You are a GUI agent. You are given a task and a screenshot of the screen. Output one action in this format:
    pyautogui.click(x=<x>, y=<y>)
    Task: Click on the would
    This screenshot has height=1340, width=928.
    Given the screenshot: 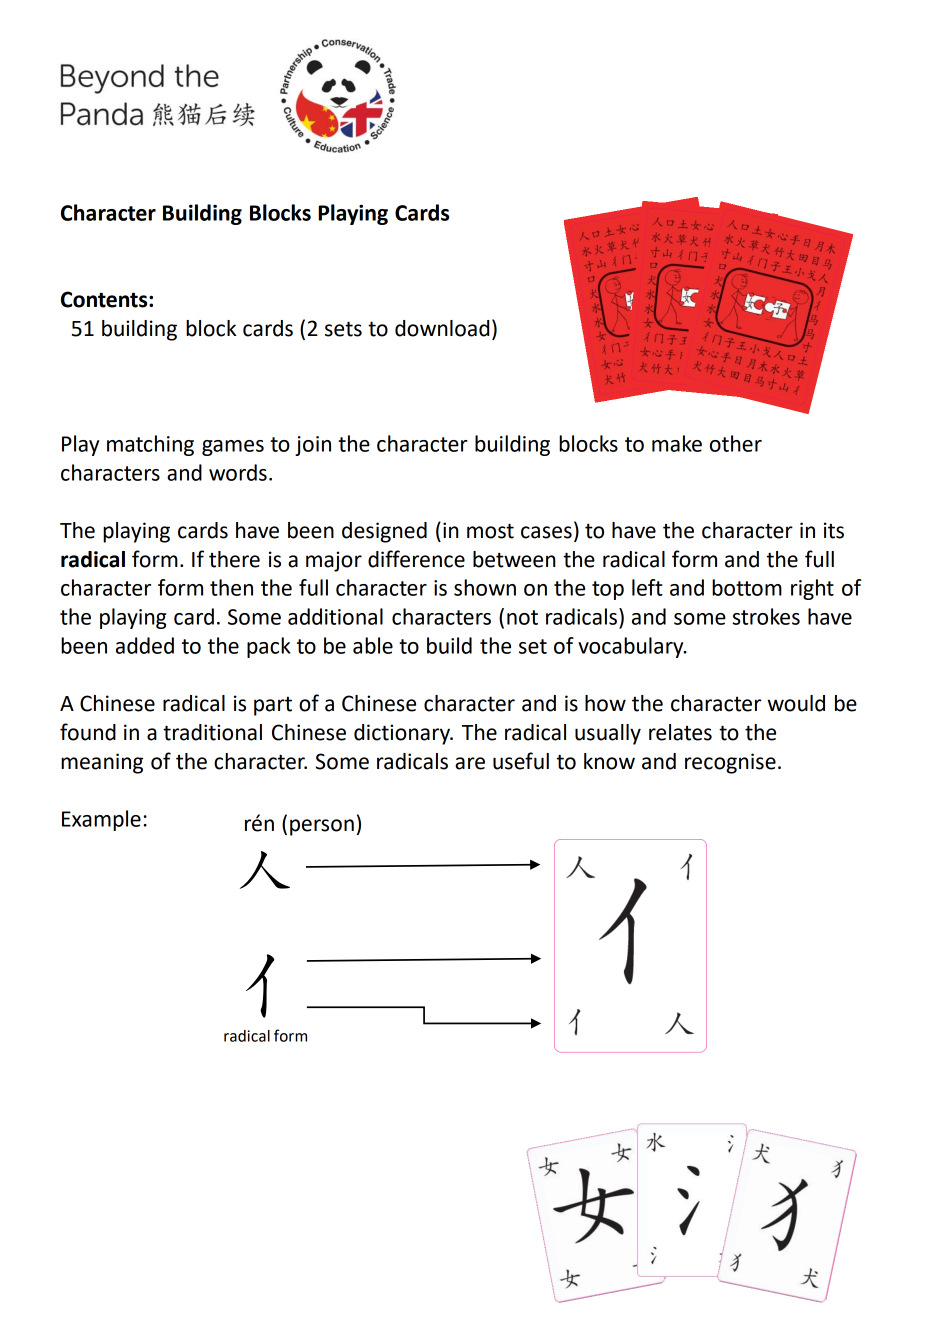 What is the action you would take?
    pyautogui.click(x=796, y=703)
